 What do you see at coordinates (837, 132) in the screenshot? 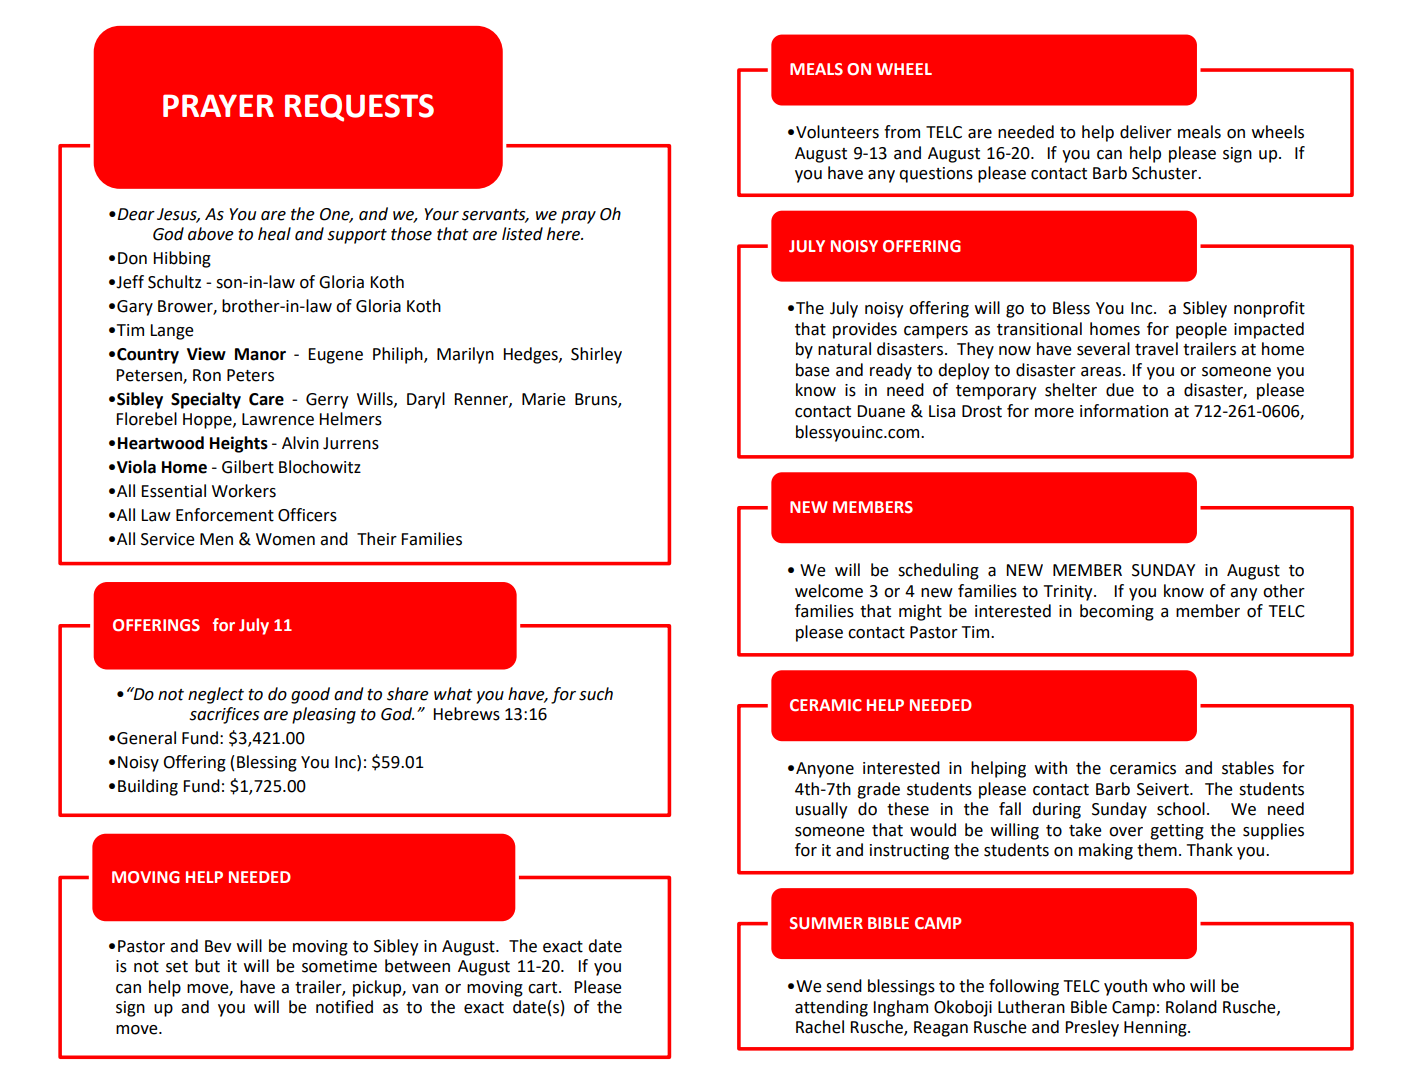
I see `Volunteers` at bounding box center [837, 132].
